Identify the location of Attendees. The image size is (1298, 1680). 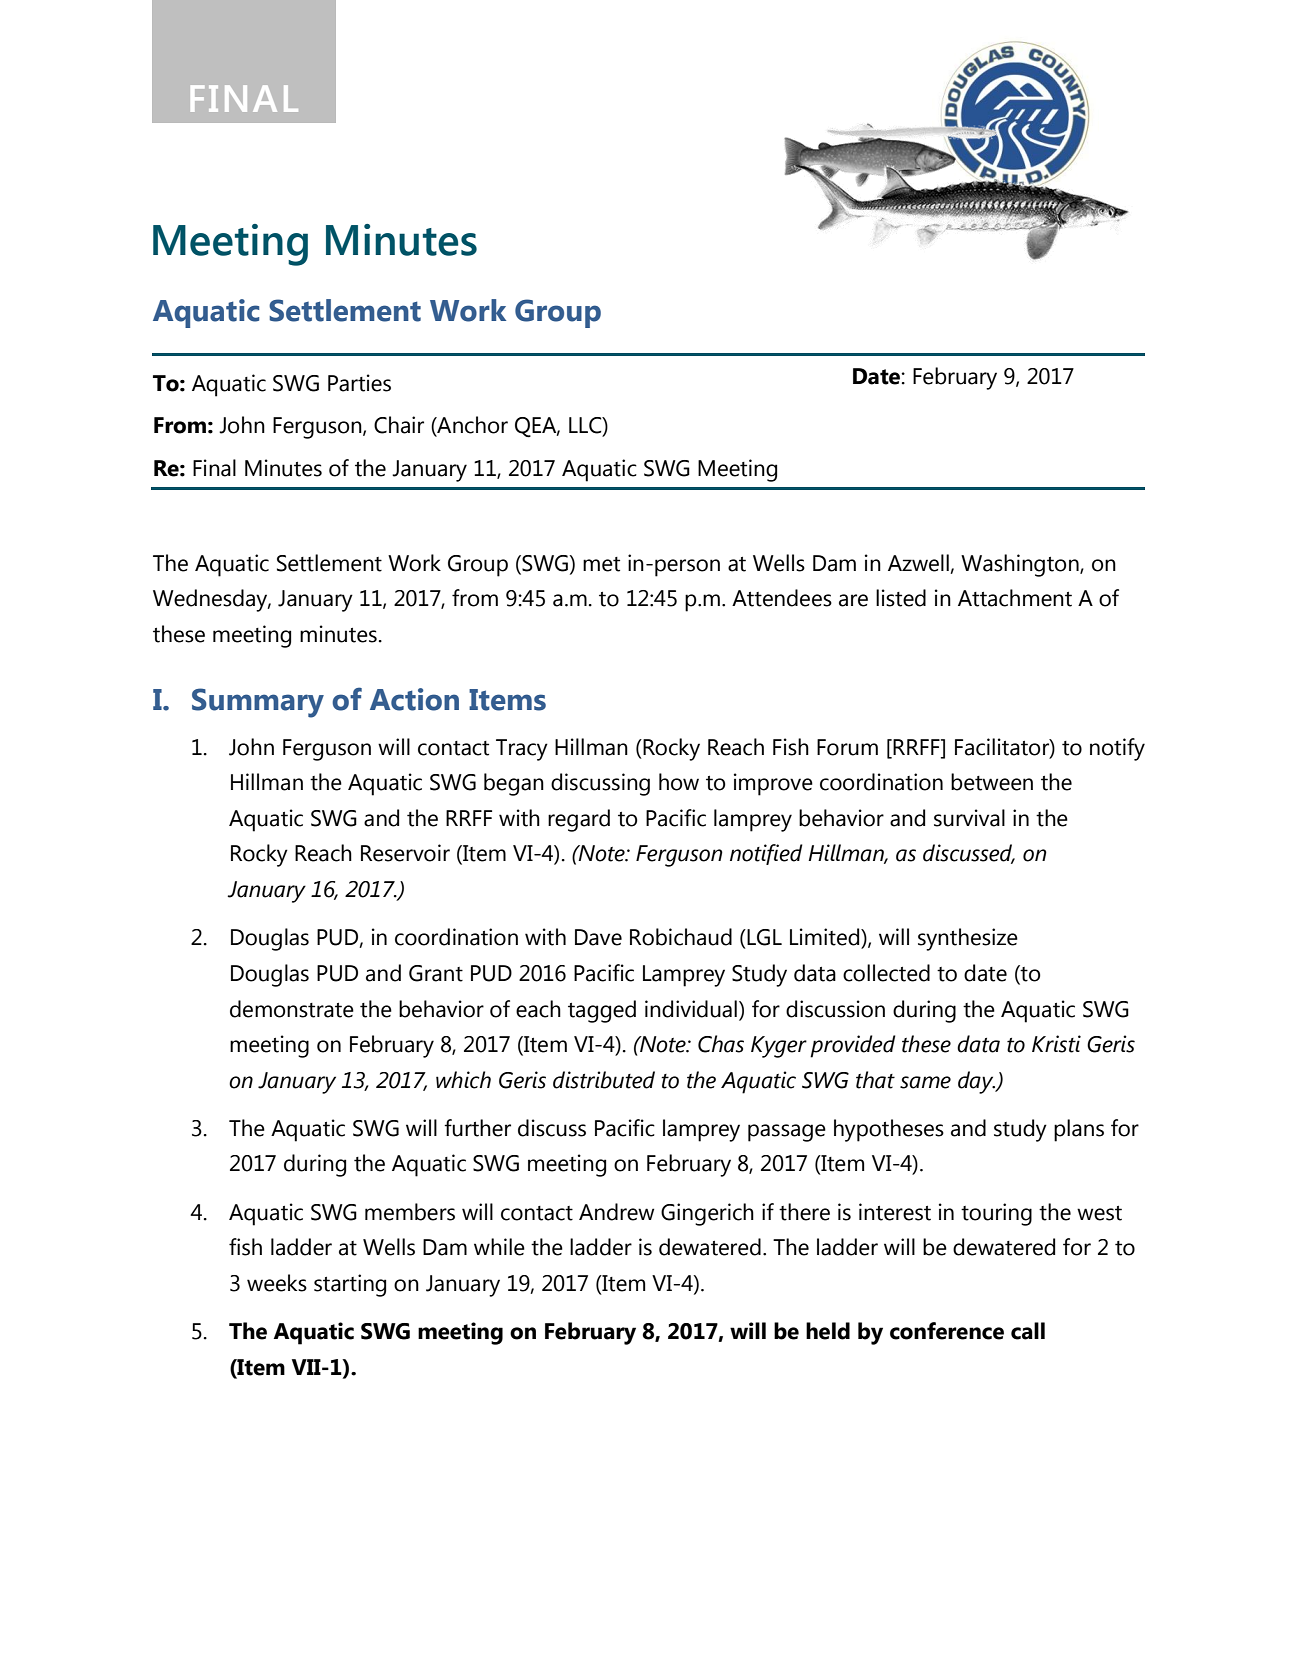
(782, 598).
